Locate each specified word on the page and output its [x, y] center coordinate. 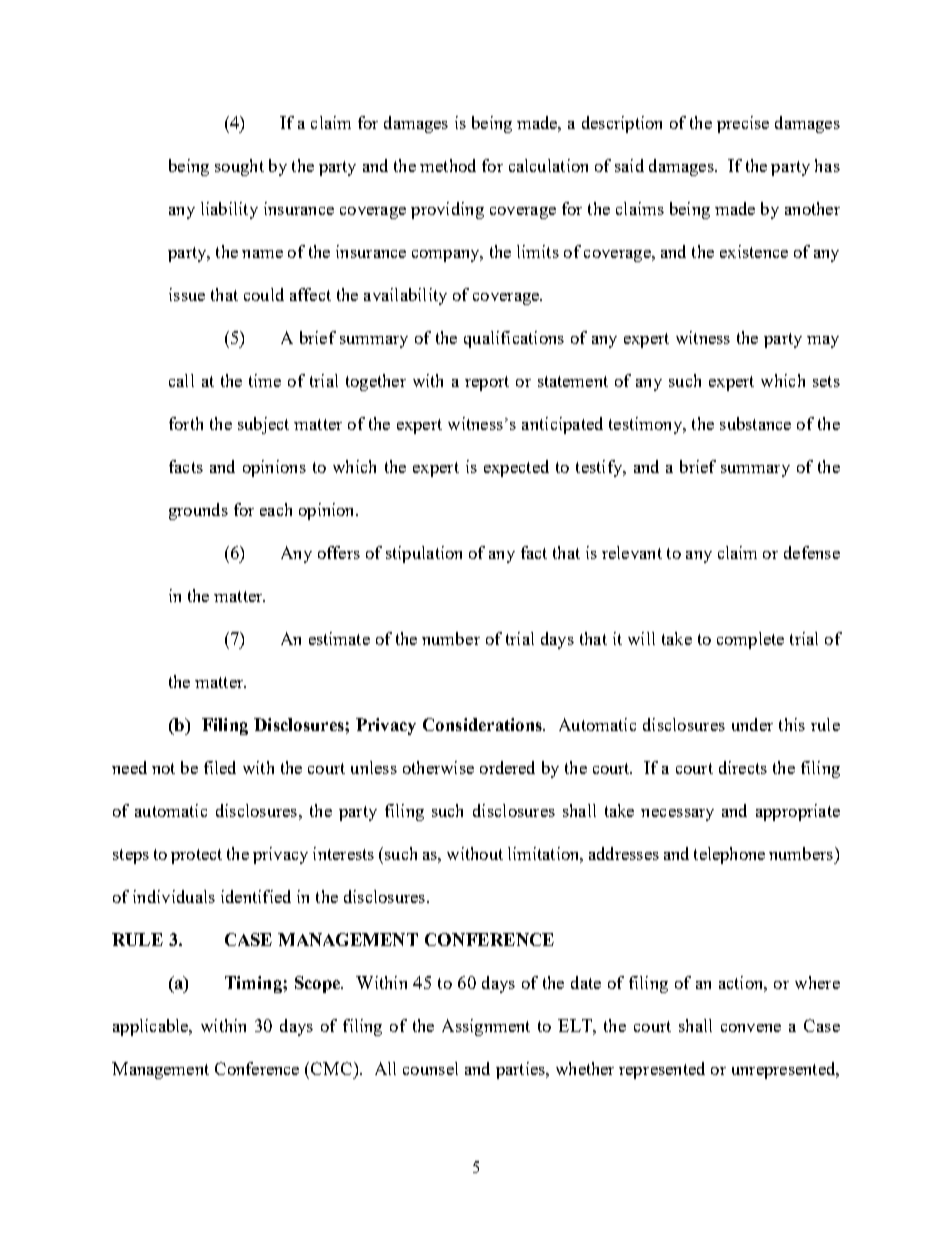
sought [239, 167]
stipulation [424, 554]
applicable [152, 1027]
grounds [198, 511]
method [448, 165]
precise [743, 124]
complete [750, 640]
